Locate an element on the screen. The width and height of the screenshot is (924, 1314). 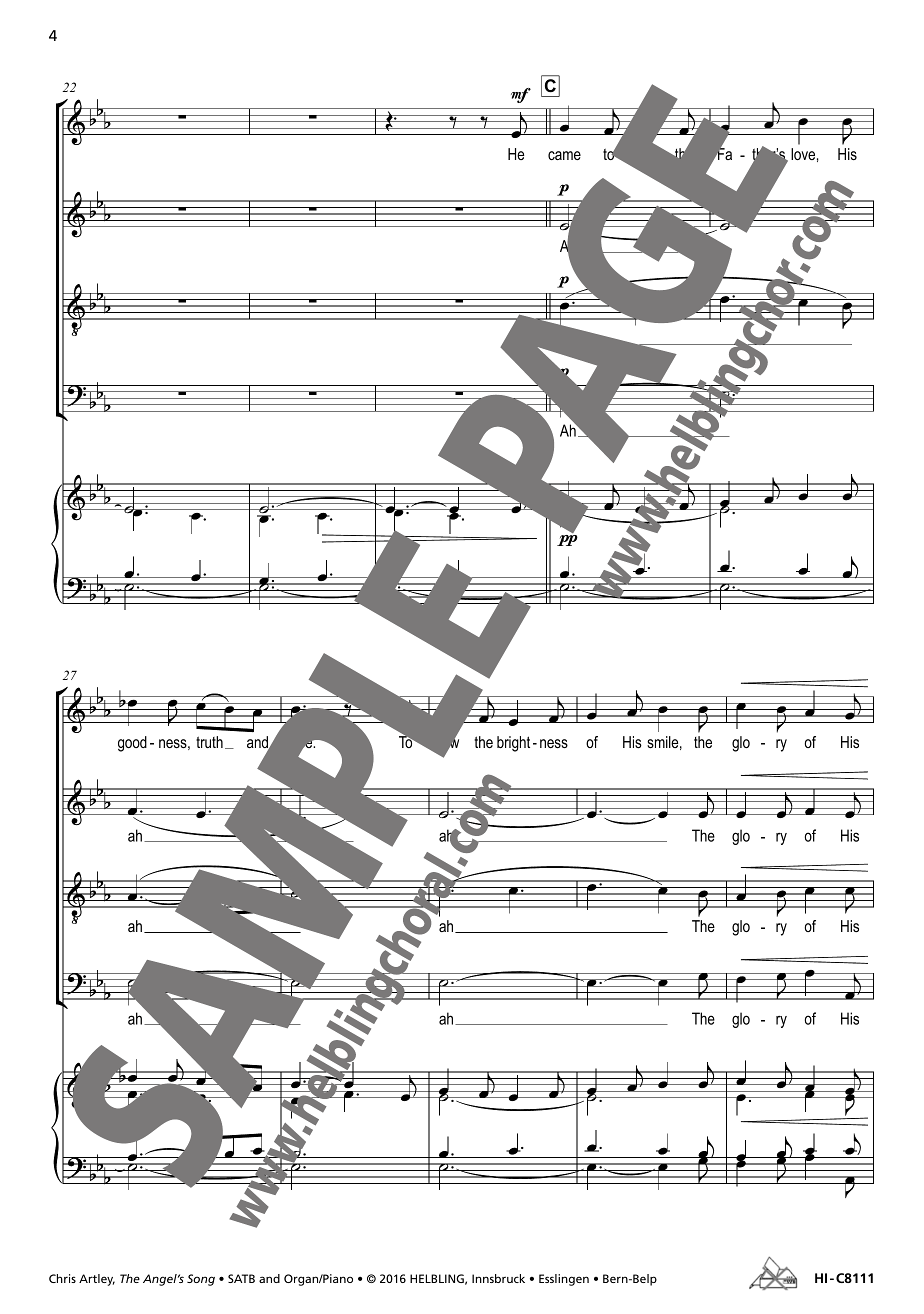
came is located at coordinates (564, 155).
